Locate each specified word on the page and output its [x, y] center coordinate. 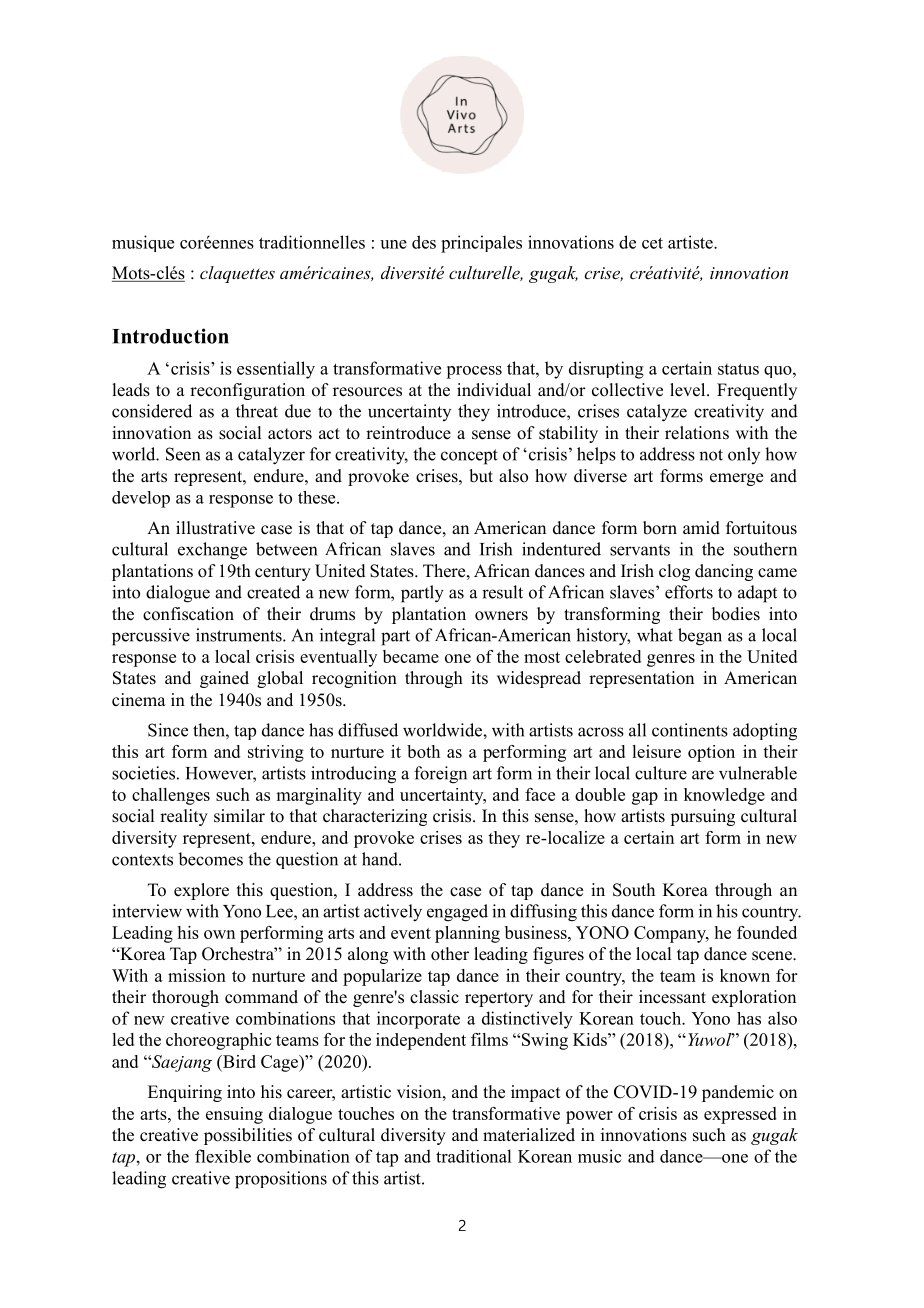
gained [224, 679]
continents [690, 730]
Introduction [170, 336]
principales [481, 244]
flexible [223, 1156]
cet [652, 243]
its [479, 678]
